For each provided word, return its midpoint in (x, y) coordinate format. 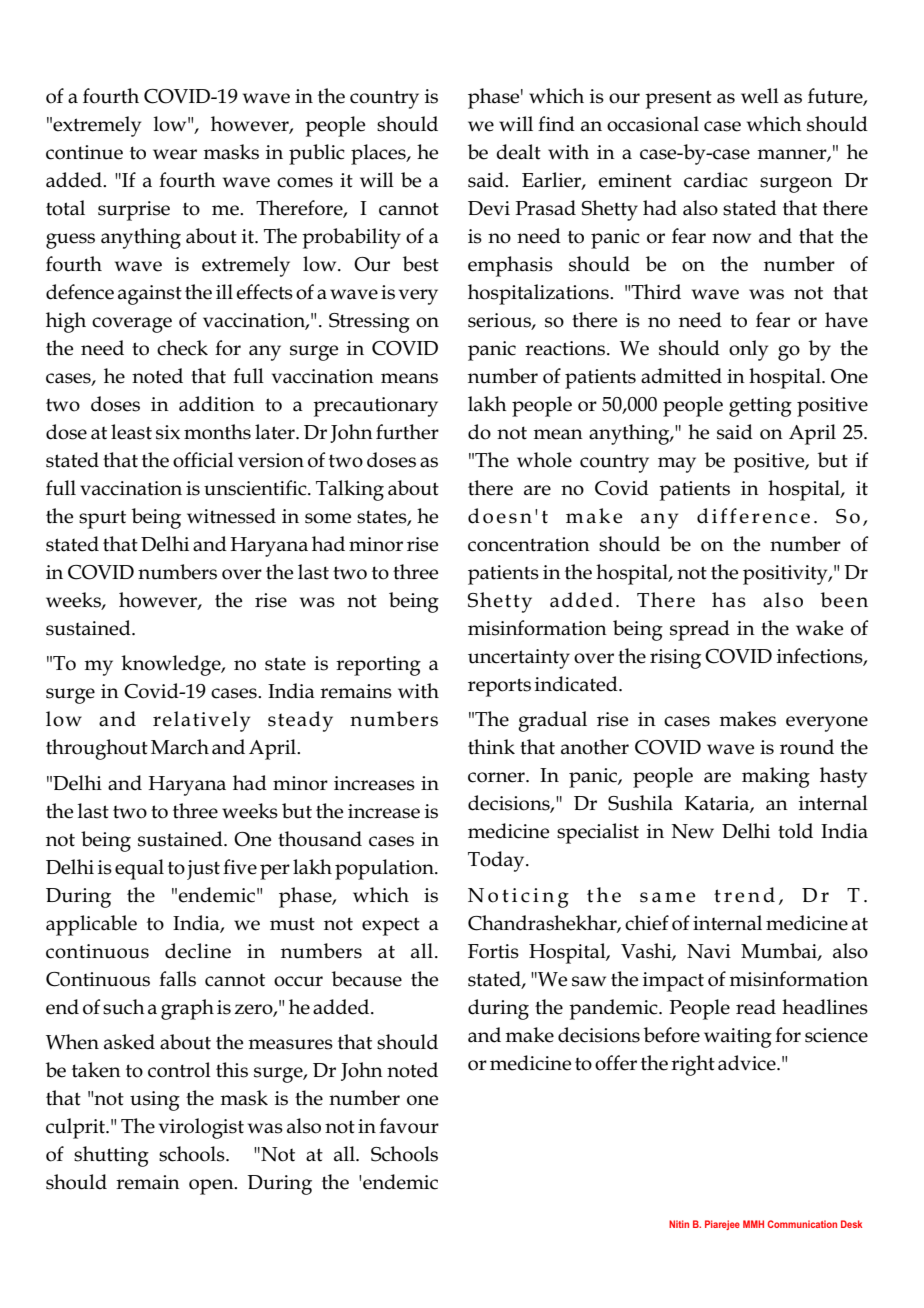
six (168, 432)
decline (198, 951)
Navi (709, 951)
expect (391, 926)
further (407, 432)
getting (760, 407)
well (760, 96)
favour (409, 1126)
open (212, 1187)
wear (175, 154)
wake (819, 628)
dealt (518, 152)
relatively (201, 721)
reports (499, 687)
